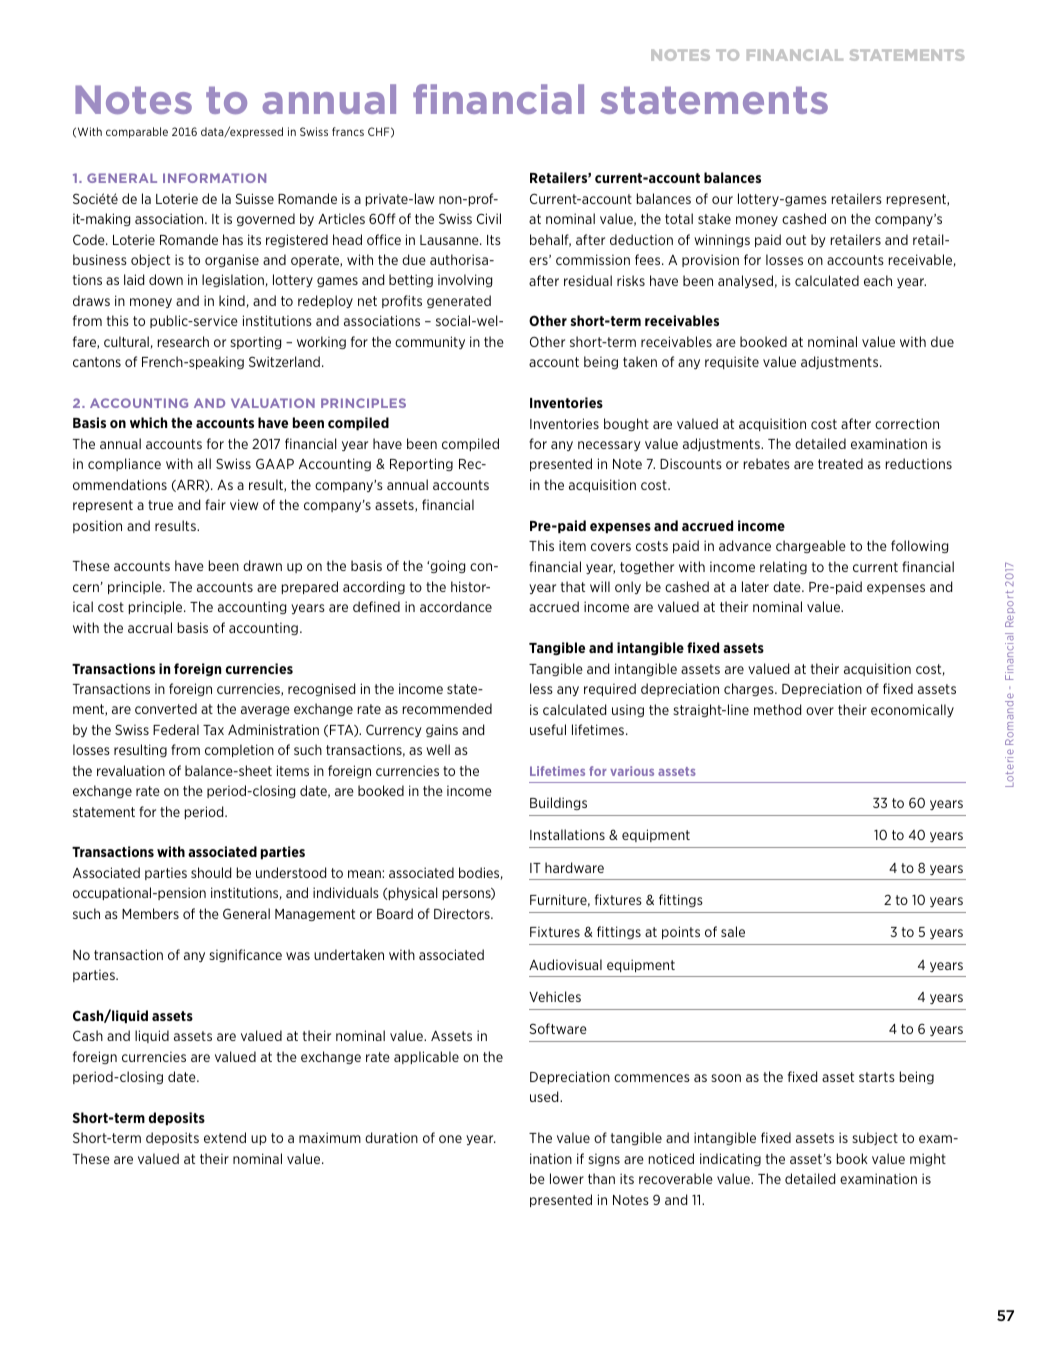  What do you see at coordinates (150, 627) in the screenshot?
I see `accrual` at bounding box center [150, 627].
